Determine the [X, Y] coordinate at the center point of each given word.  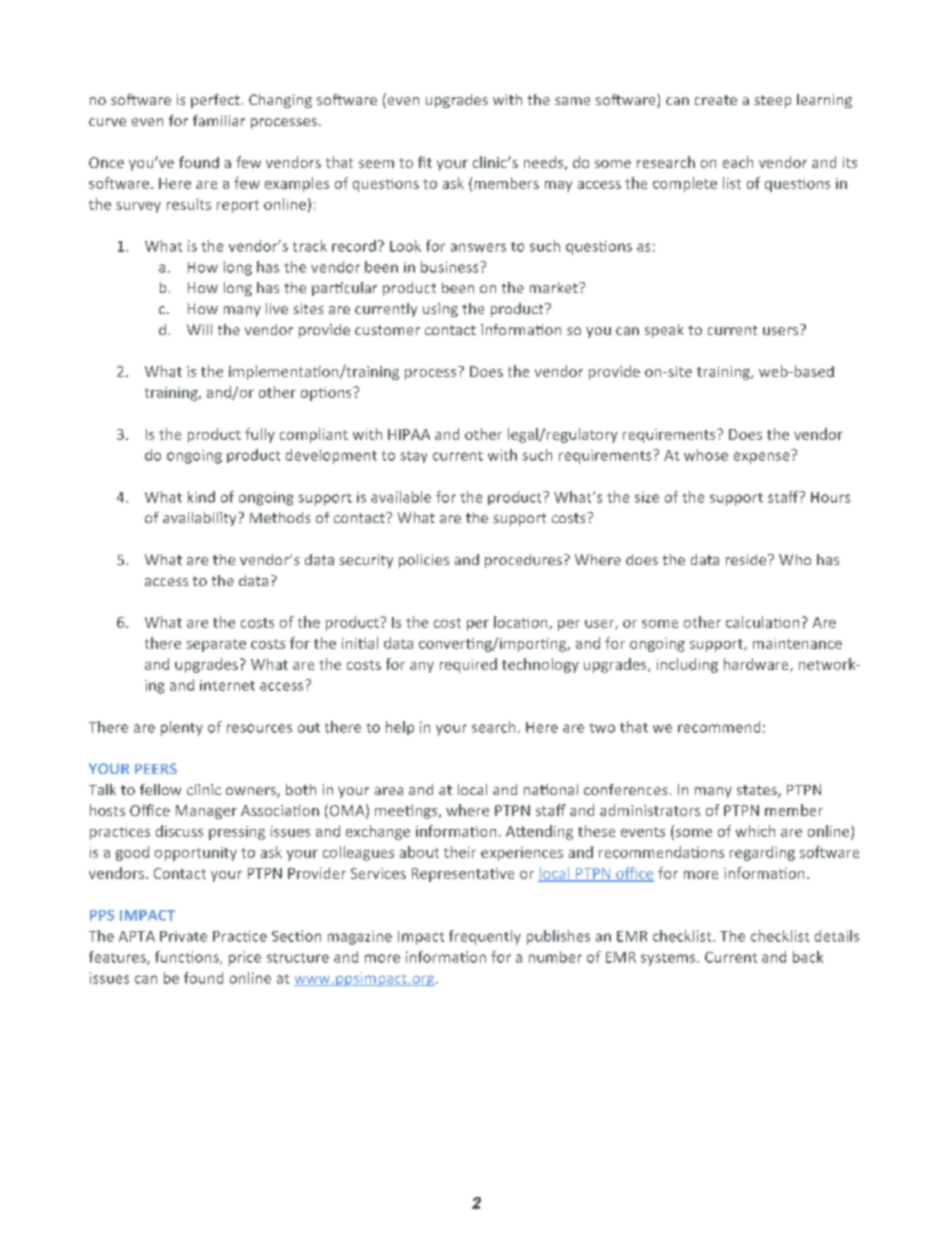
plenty [182, 728]
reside [747, 559]
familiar [219, 120]
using [440, 310]
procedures [523, 561]
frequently [485, 937]
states [758, 791]
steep [772, 101]
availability [201, 519]
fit [425, 162]
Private [183, 936]
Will [199, 329]
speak [664, 331]
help [400, 728]
